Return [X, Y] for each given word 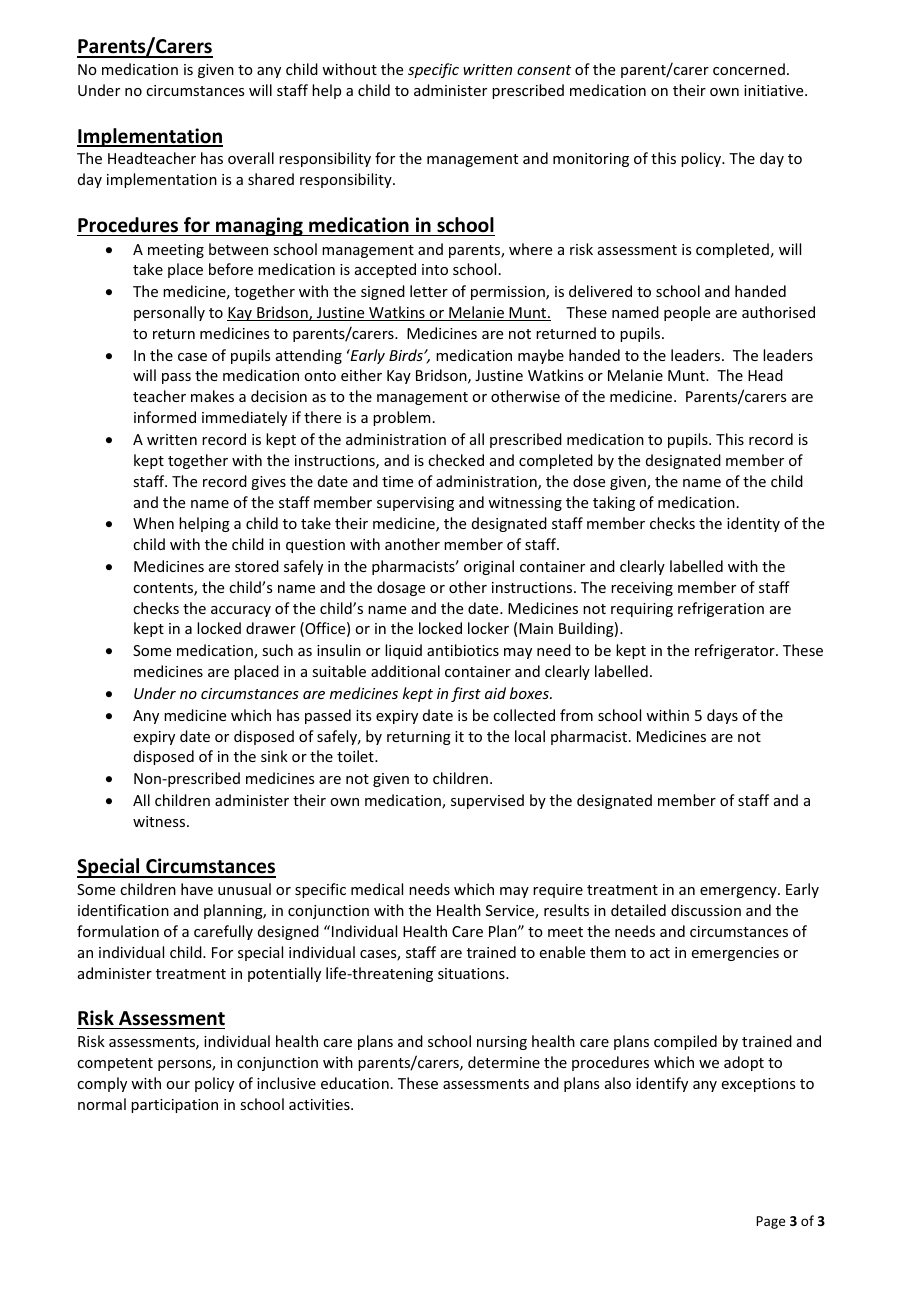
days [722, 716]
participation [174, 1106]
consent [544, 70]
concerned [749, 69]
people [687, 313]
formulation [118, 931]
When [153, 523]
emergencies [735, 954]
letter [429, 291]
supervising [415, 504]
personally [169, 313]
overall [251, 158]
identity [753, 524]
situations [472, 973]
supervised [487, 801]
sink [274, 756]
